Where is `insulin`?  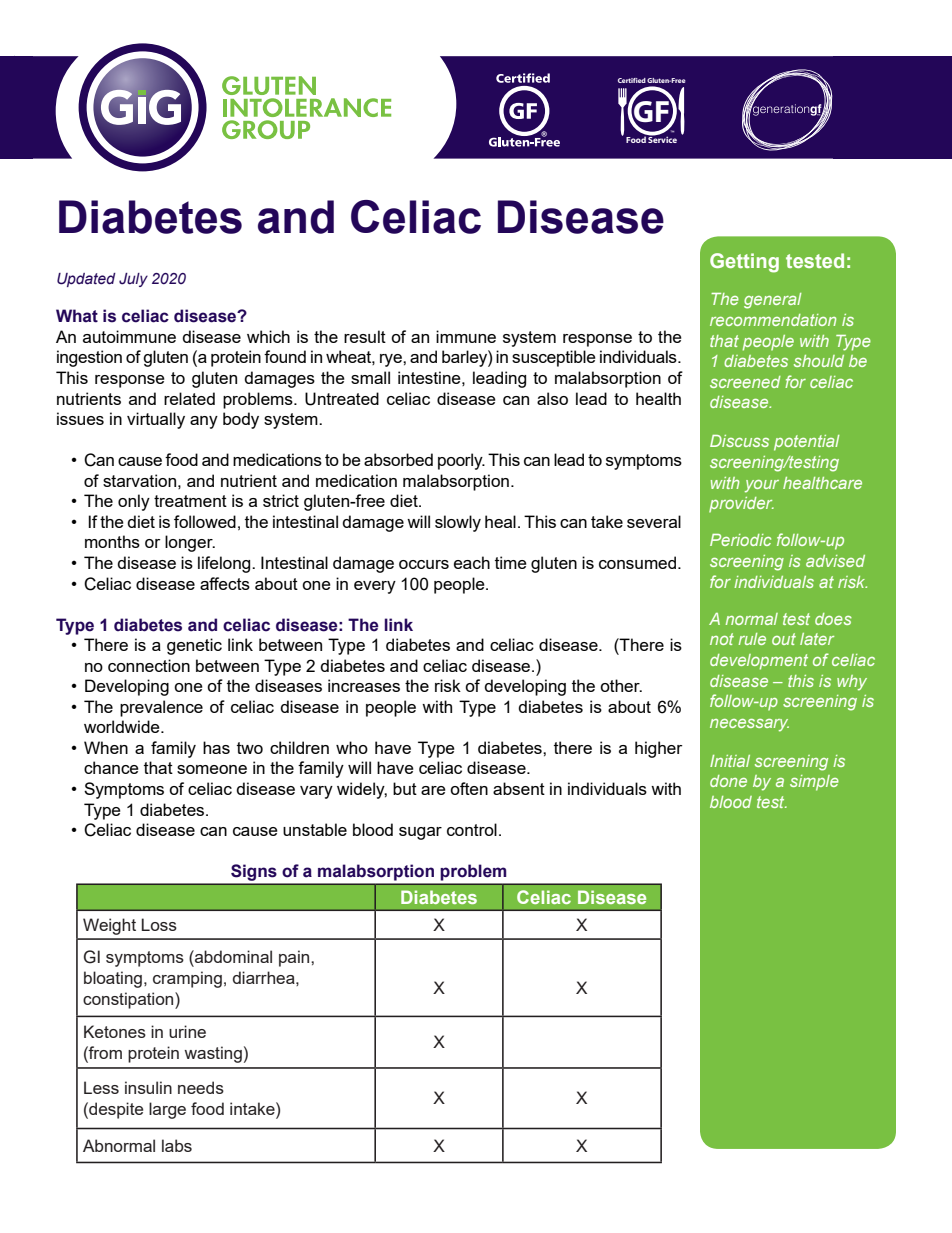
insulin is located at coordinates (148, 1087).
